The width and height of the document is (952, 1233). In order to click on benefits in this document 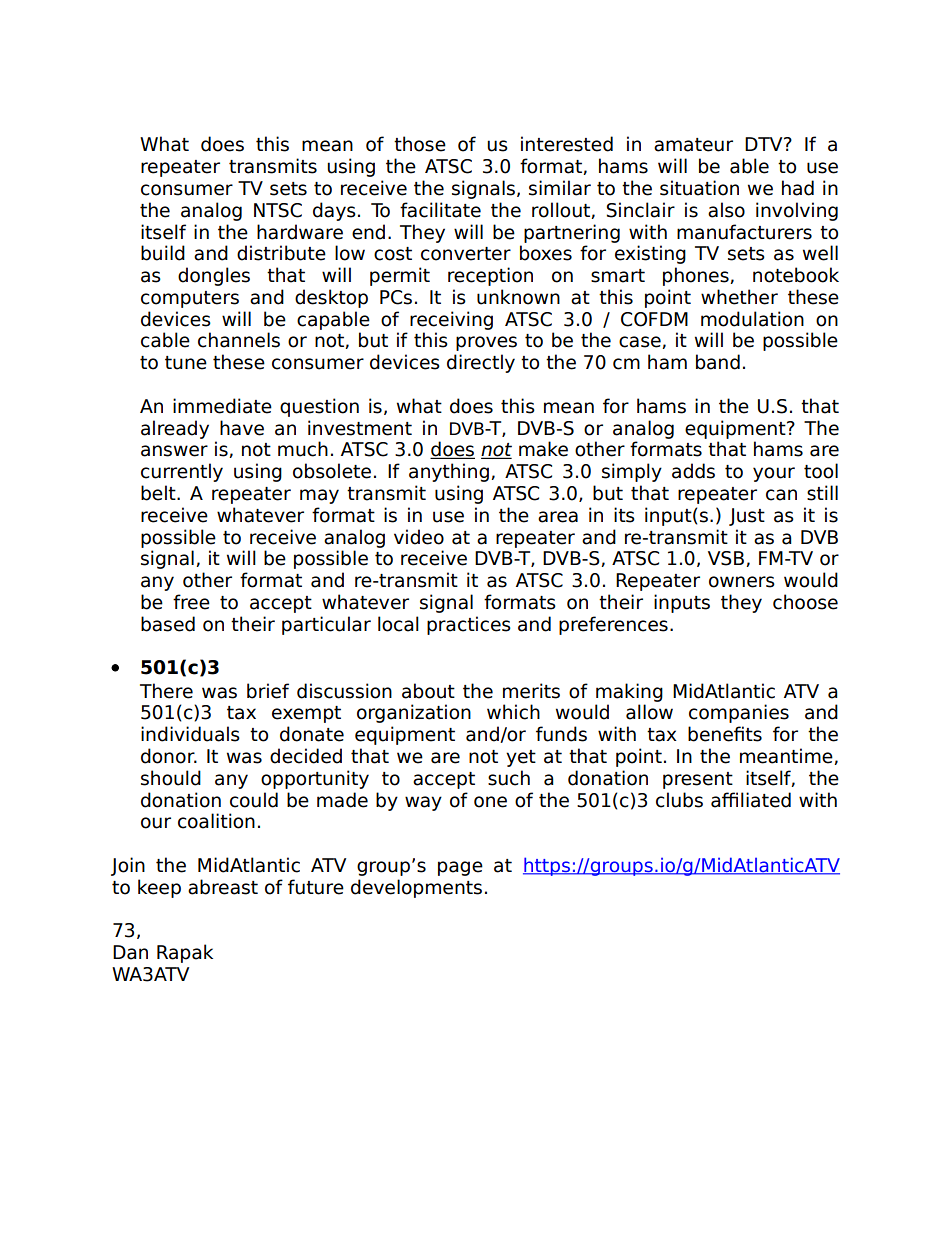, I will do `click(725, 734)`.
